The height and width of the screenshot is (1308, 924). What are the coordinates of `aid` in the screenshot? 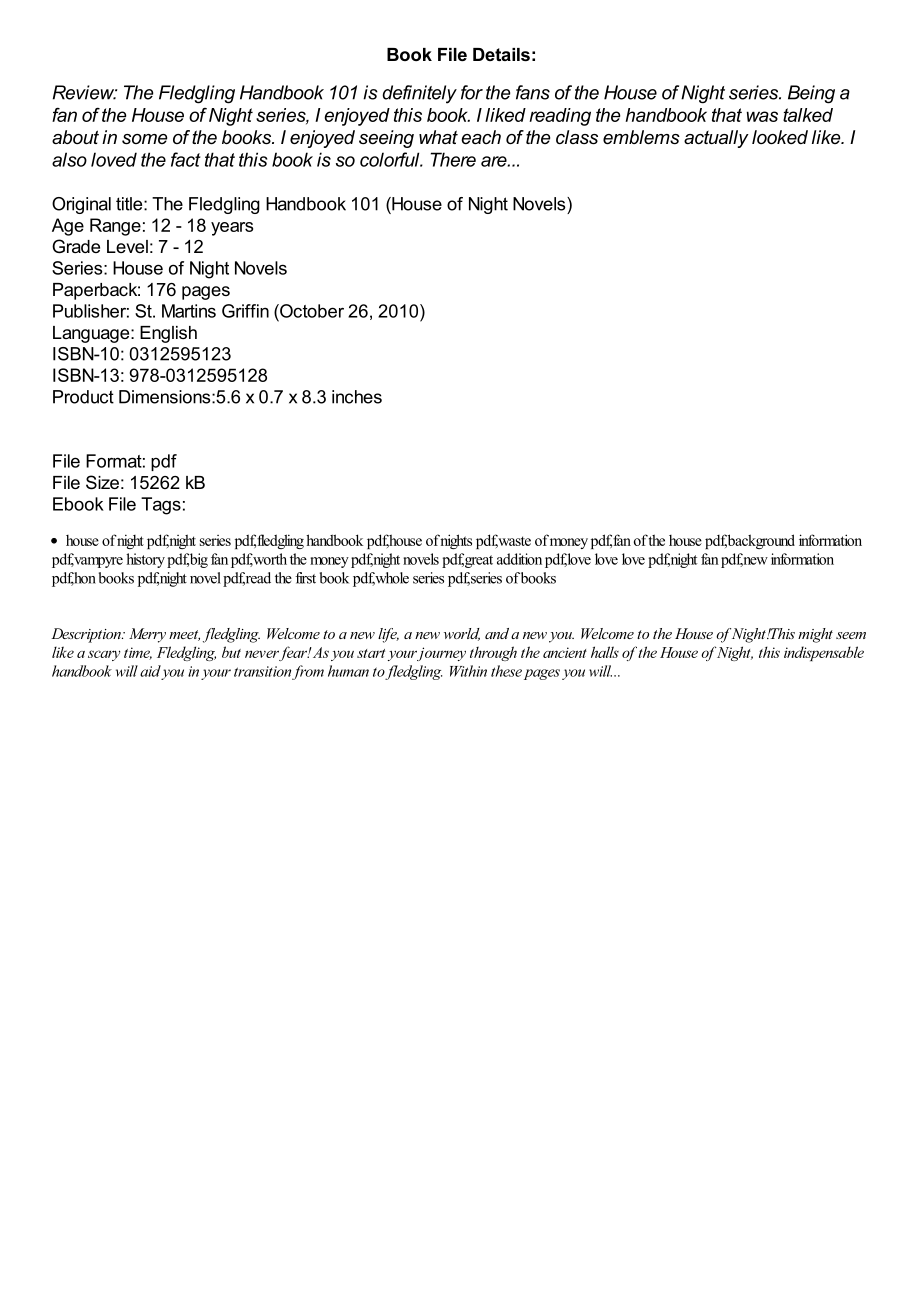 It's located at (150, 671).
